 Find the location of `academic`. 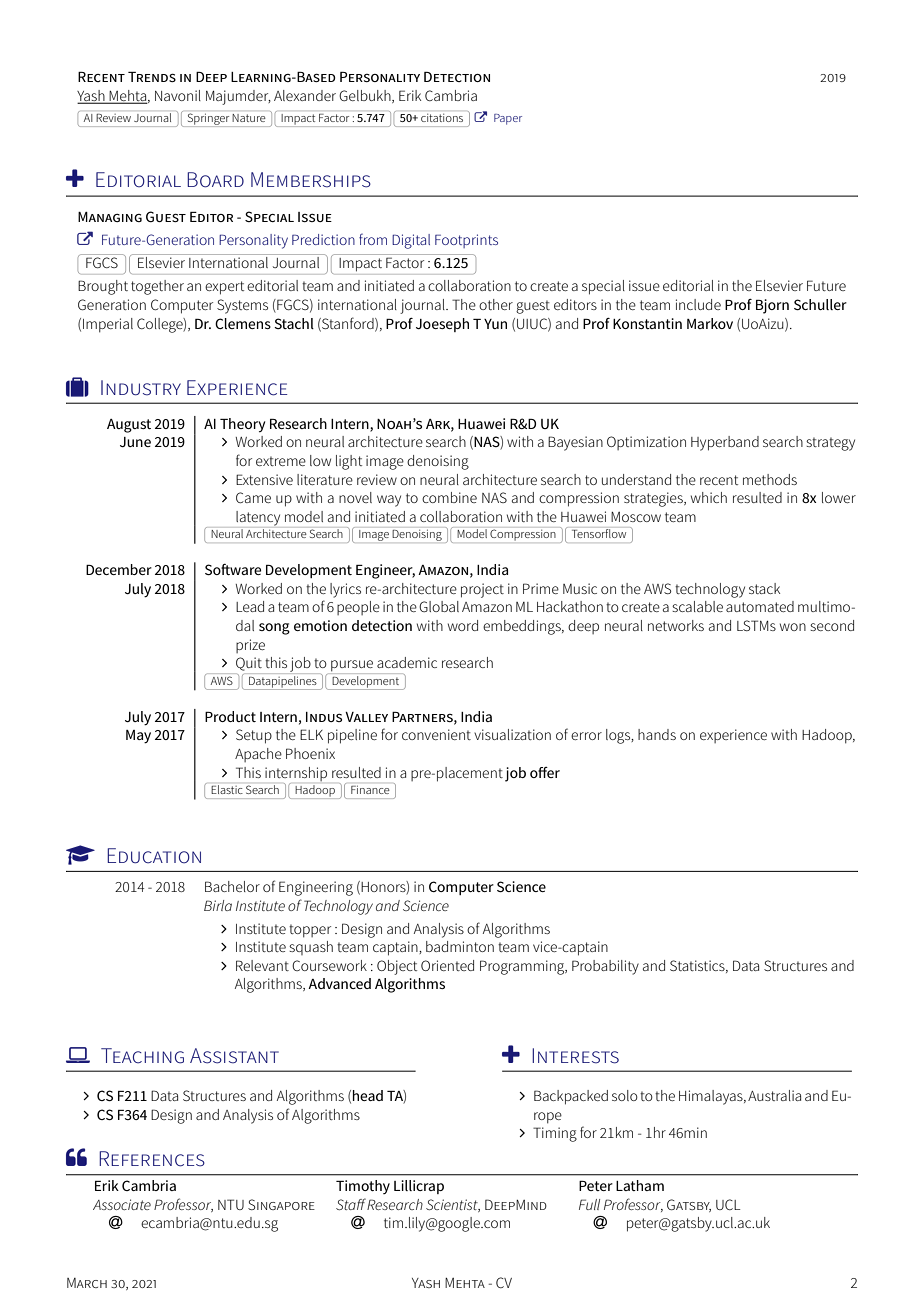

academic is located at coordinates (407, 662).
